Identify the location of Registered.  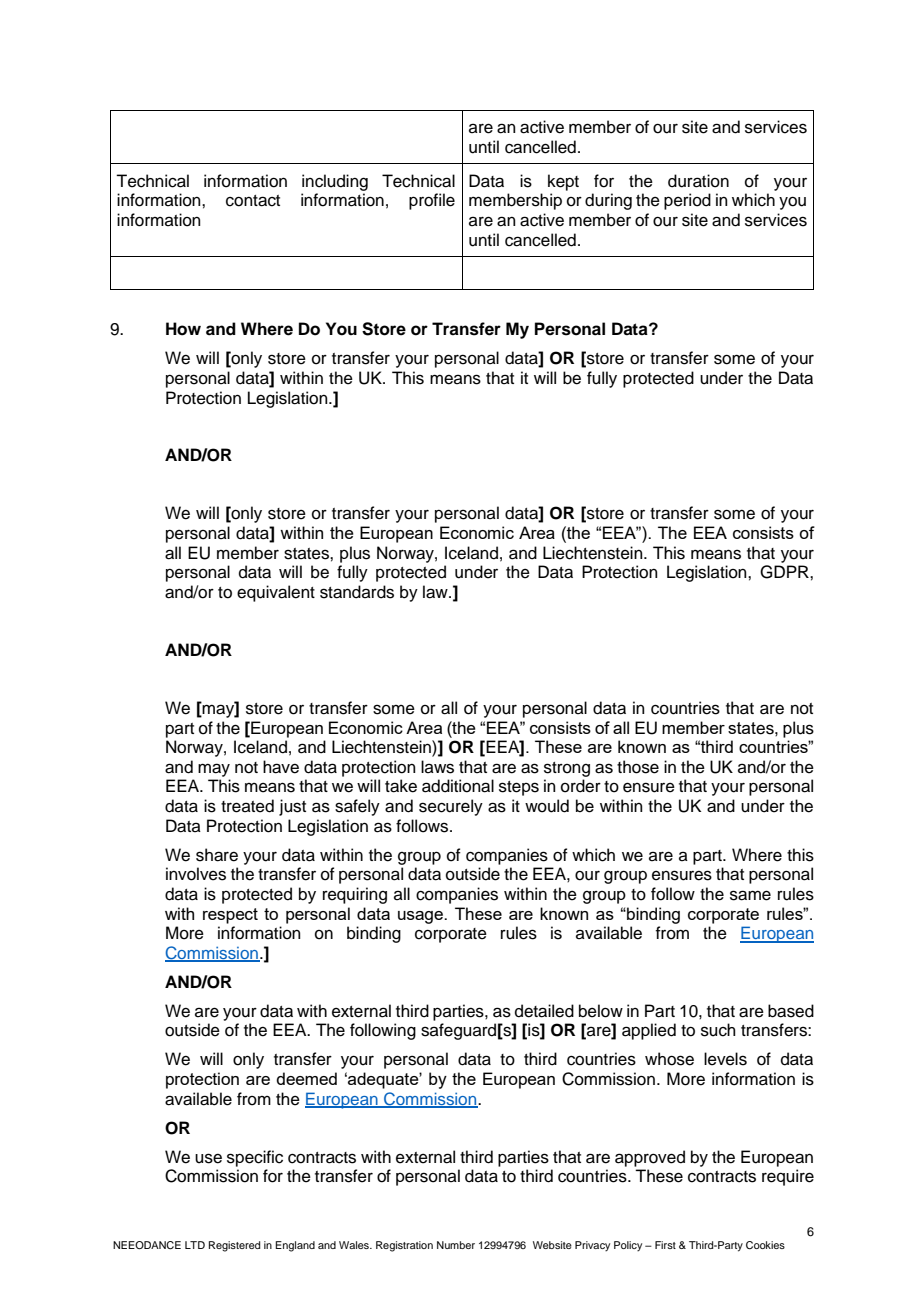
(234, 1246).
